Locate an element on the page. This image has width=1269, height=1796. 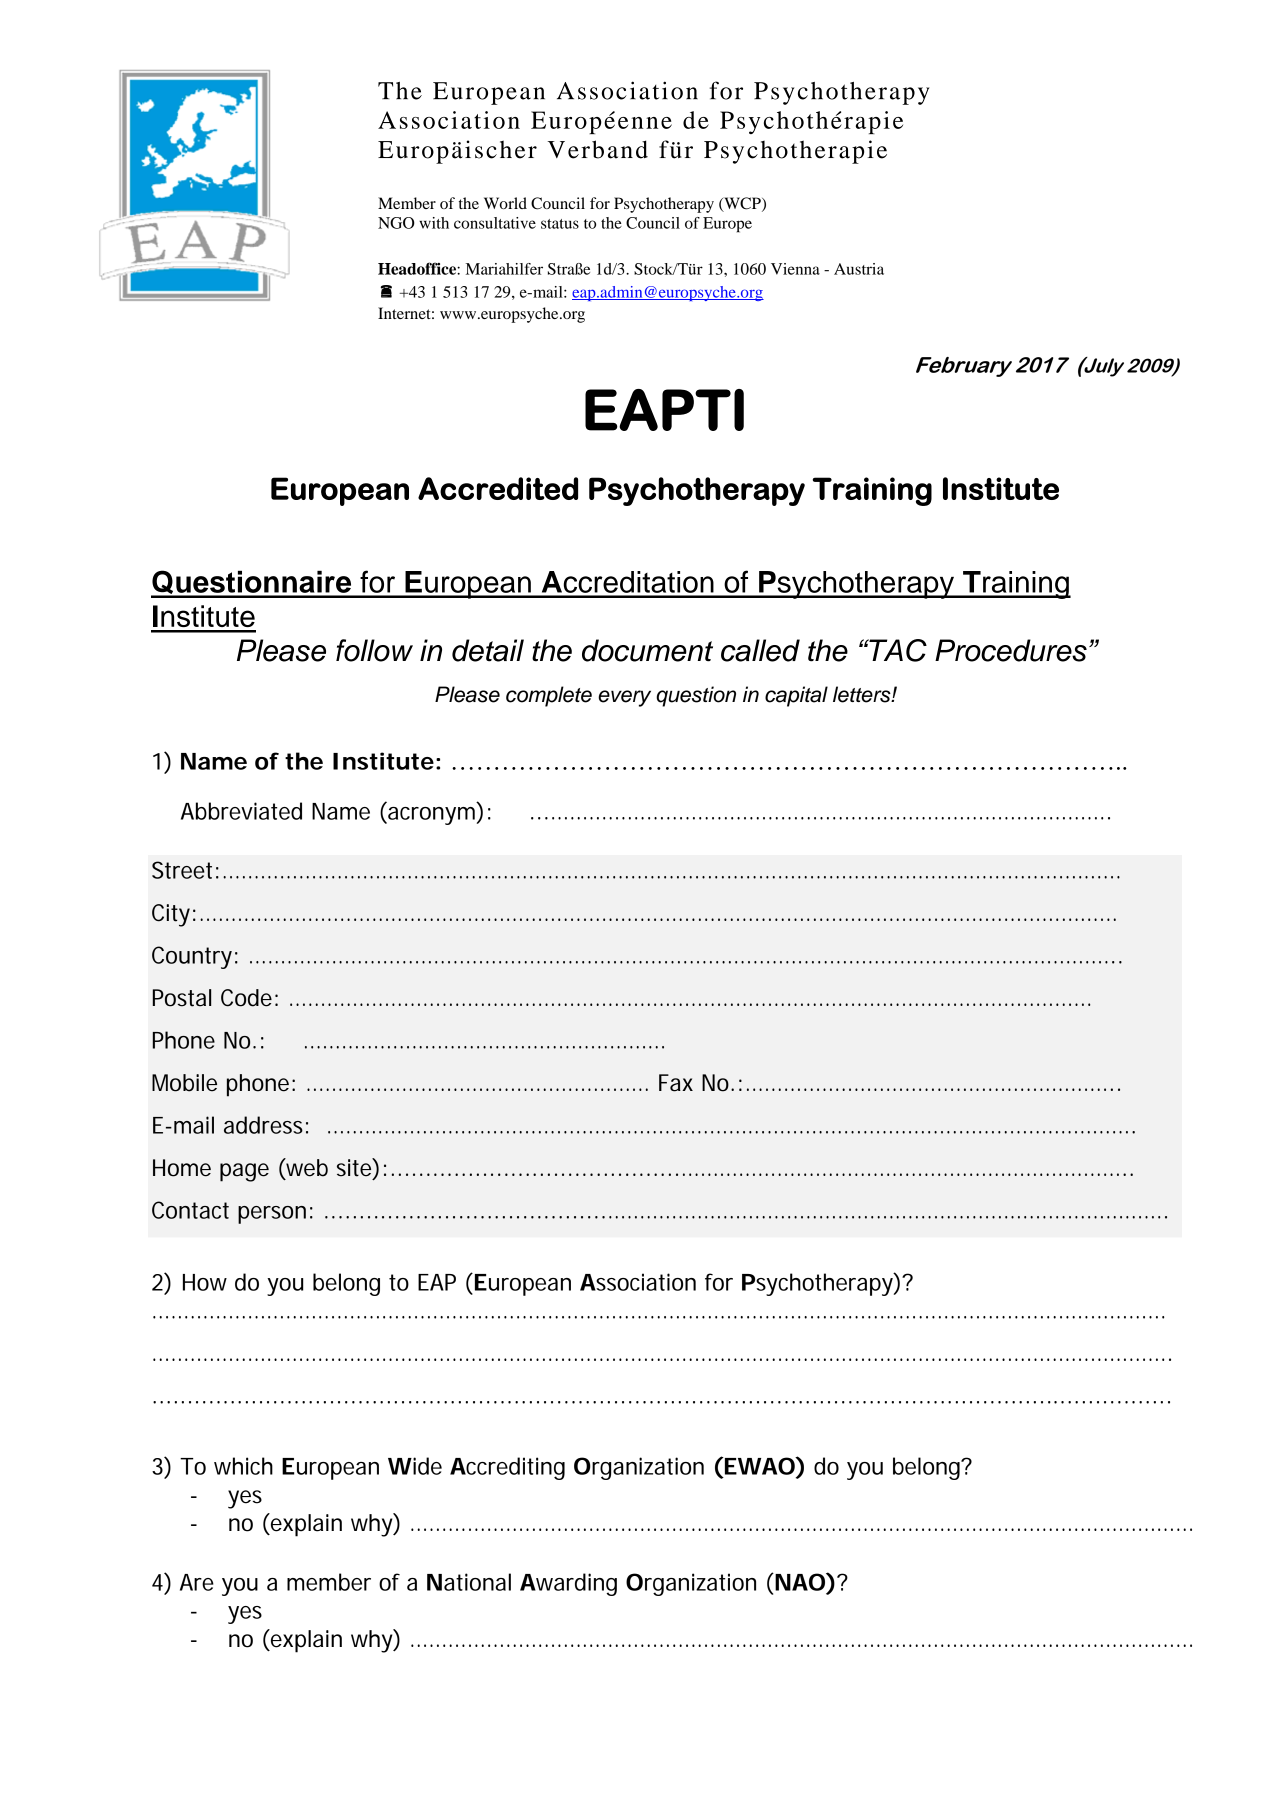
consultative is located at coordinates (495, 223).
